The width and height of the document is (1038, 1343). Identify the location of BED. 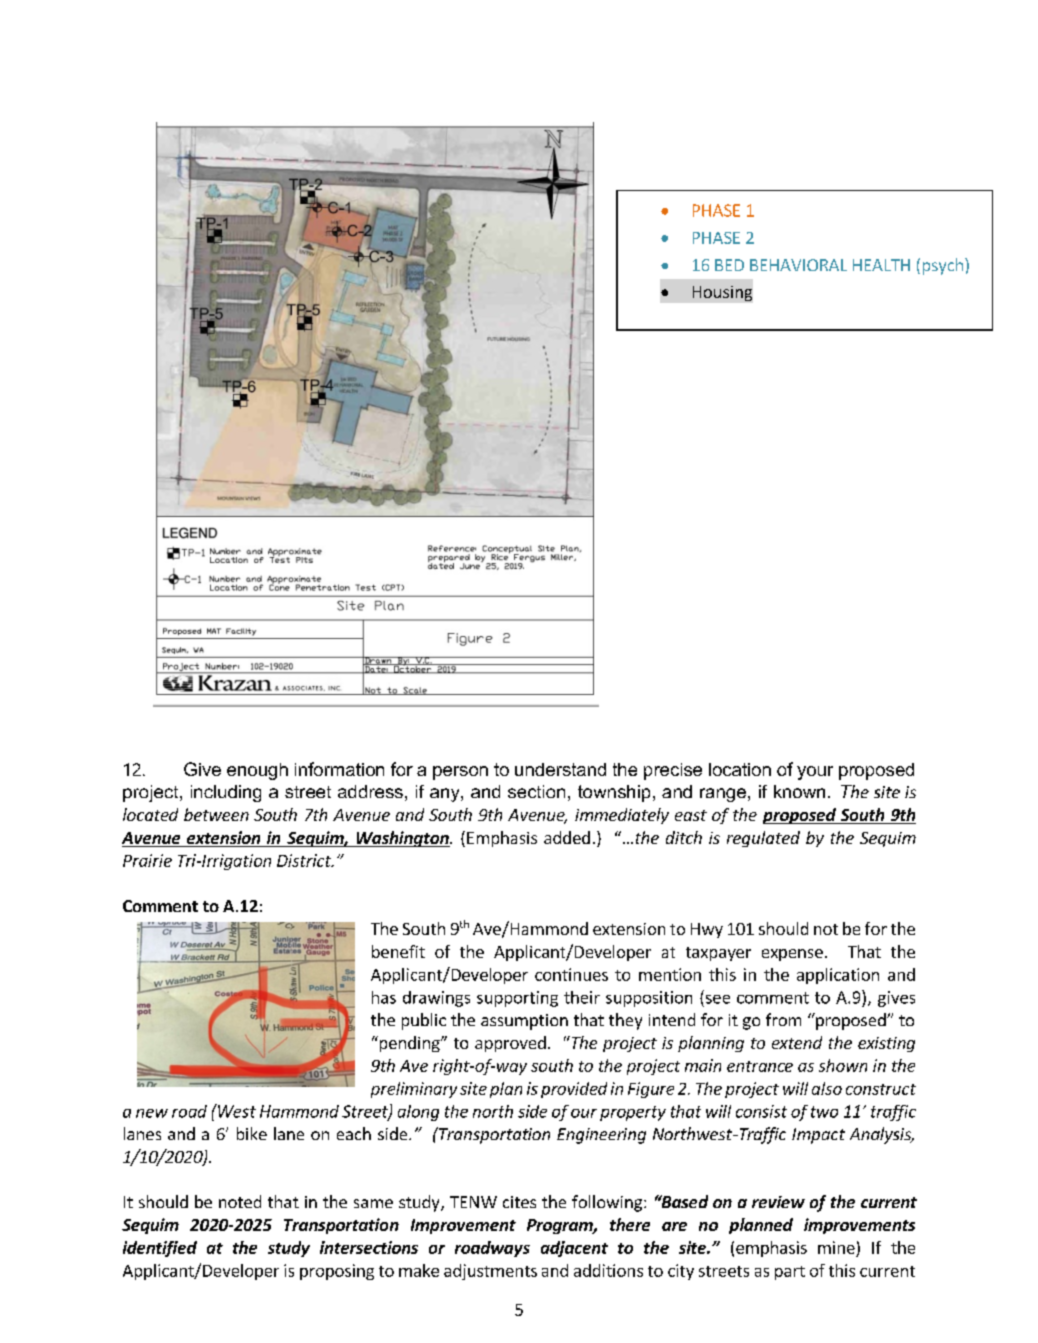
(729, 265).
